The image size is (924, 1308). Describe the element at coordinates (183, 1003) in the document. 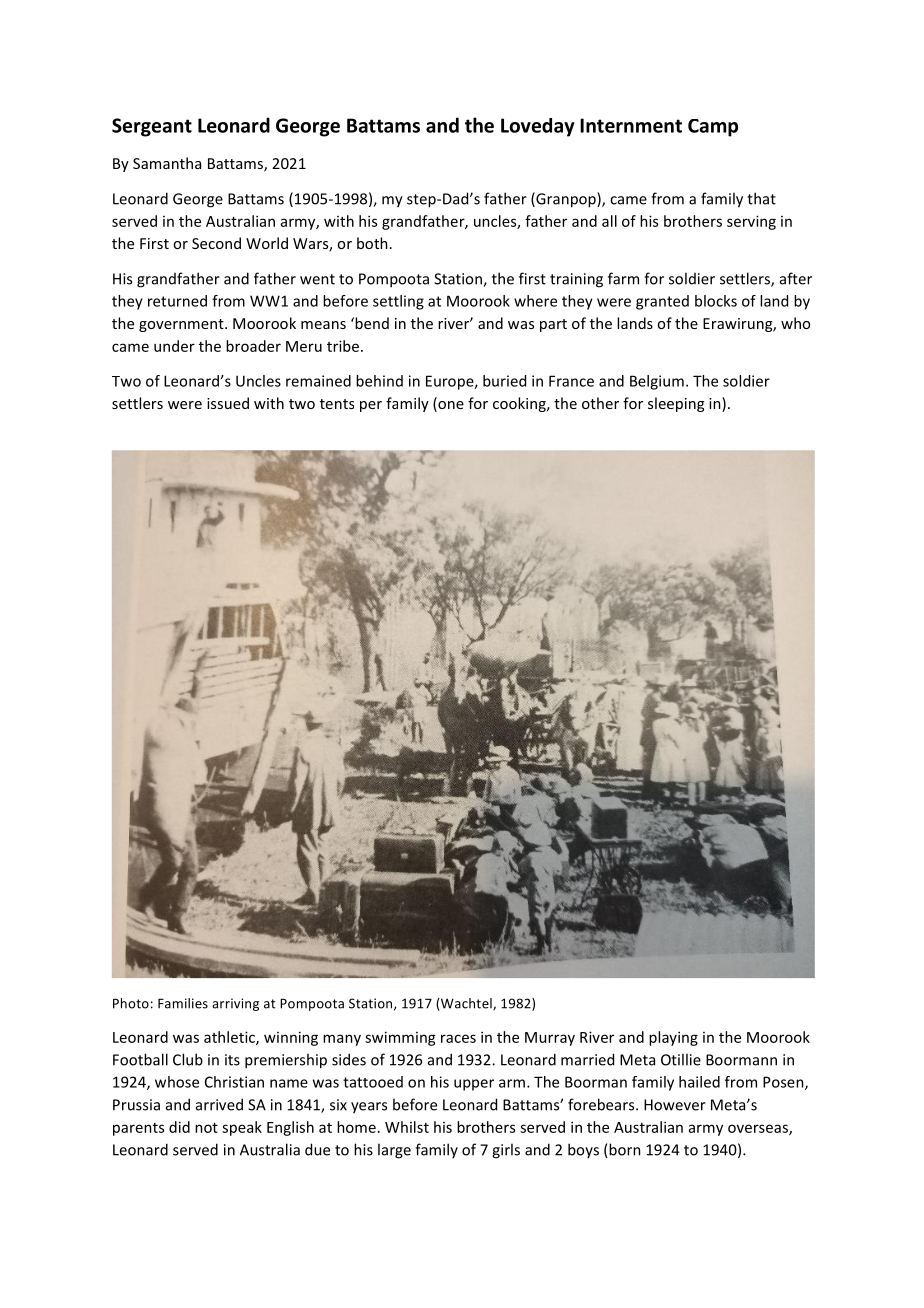

I see `Families` at that location.
